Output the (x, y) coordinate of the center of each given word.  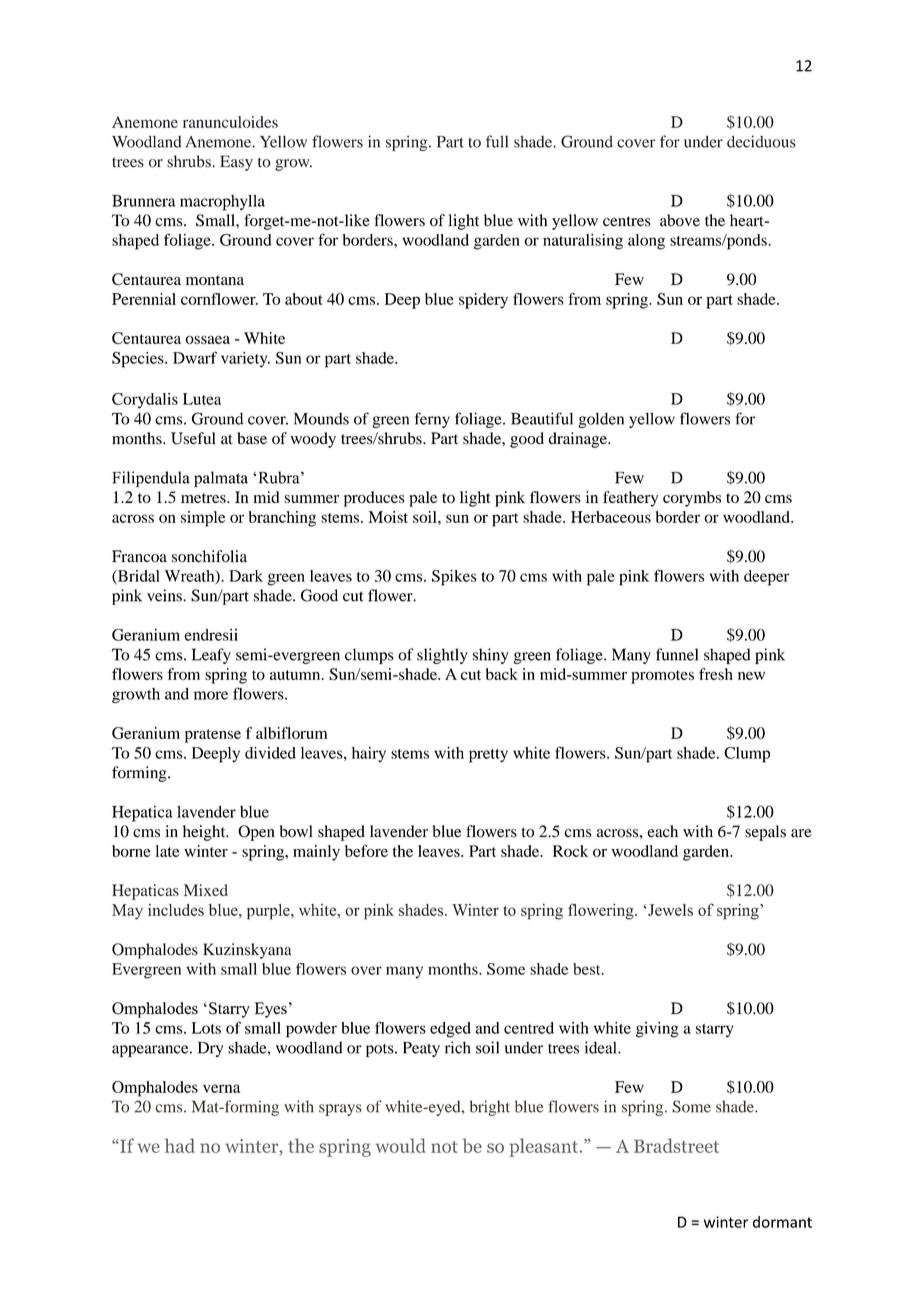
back (502, 674)
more (211, 695)
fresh (716, 674)
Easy (236, 163)
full (497, 141)
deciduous (761, 141)
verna (221, 1088)
